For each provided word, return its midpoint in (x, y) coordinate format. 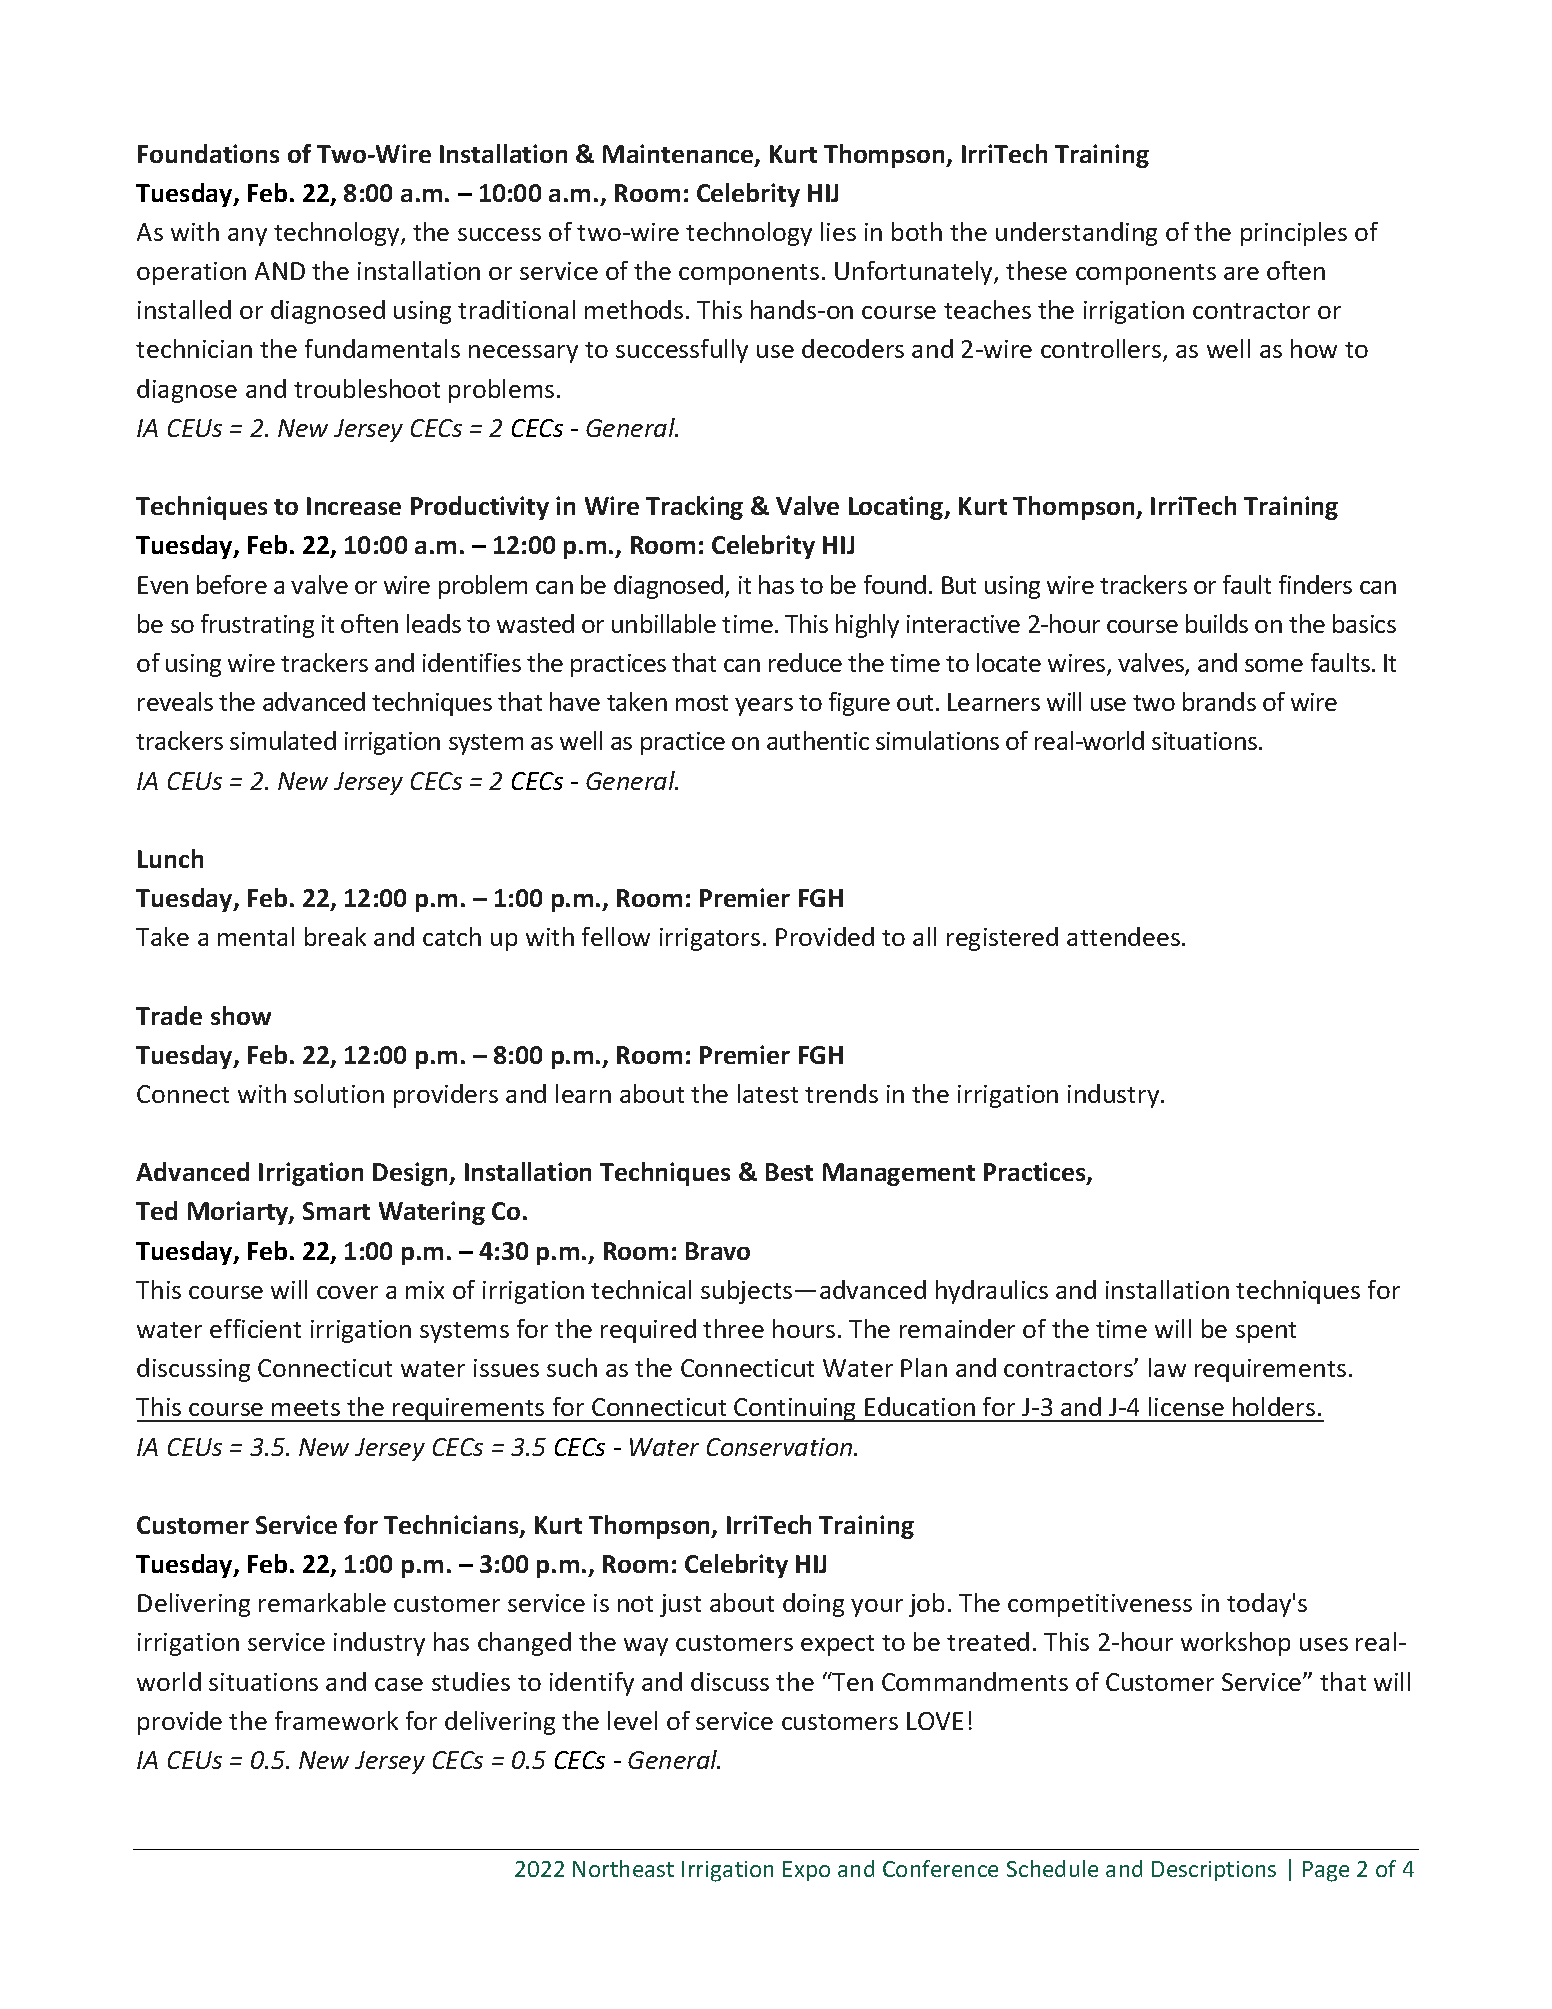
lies (838, 231)
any (247, 237)
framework (336, 1720)
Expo (806, 1871)
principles (1294, 234)
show (241, 1015)
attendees (1123, 936)
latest (768, 1093)
